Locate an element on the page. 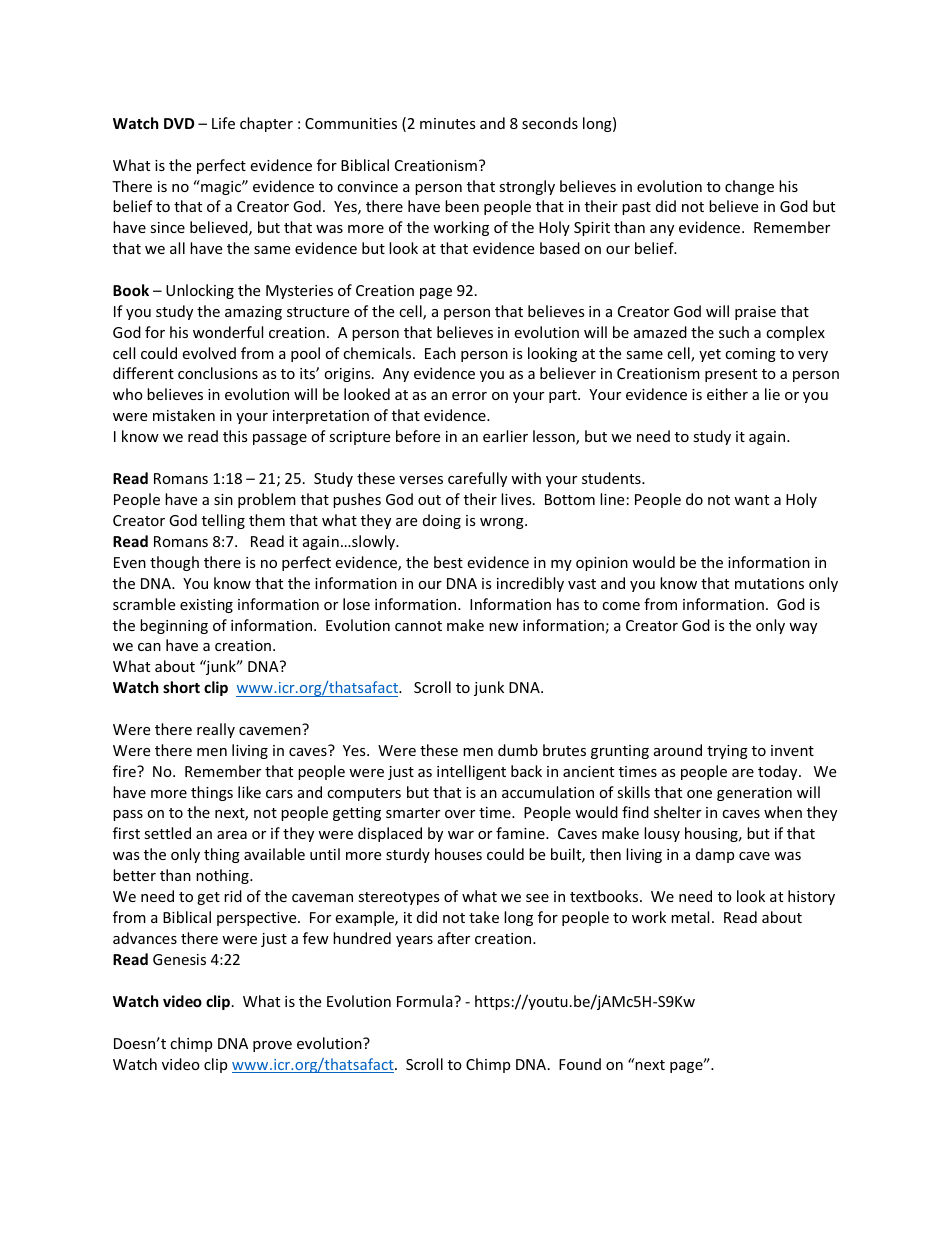 The image size is (952, 1233). area is located at coordinates (232, 835).
